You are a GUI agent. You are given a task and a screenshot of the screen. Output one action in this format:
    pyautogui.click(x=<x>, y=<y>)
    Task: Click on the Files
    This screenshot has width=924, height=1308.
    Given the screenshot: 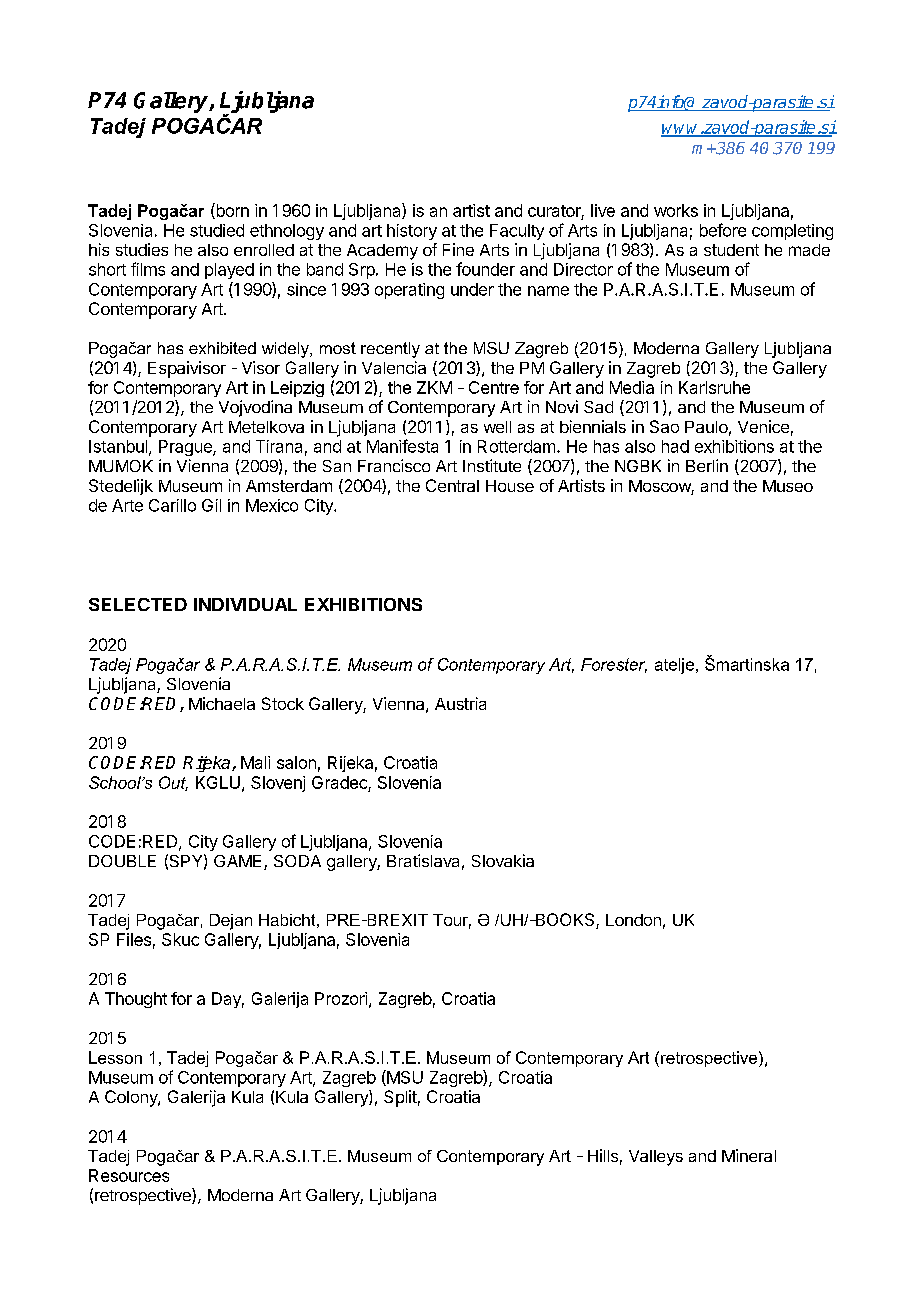 What is the action you would take?
    pyautogui.click(x=134, y=939)
